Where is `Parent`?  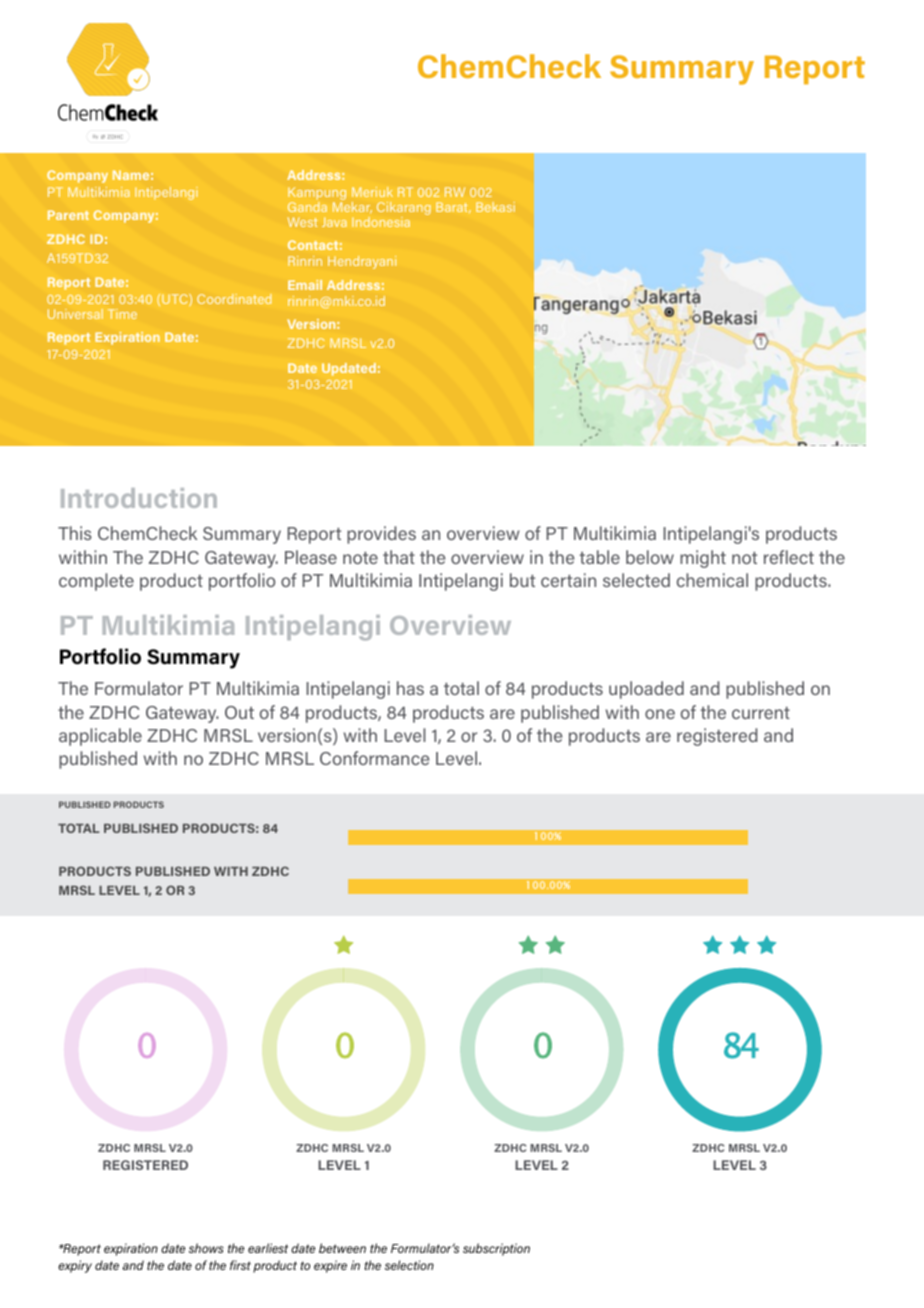
Parent is located at coordinates (68, 215).
